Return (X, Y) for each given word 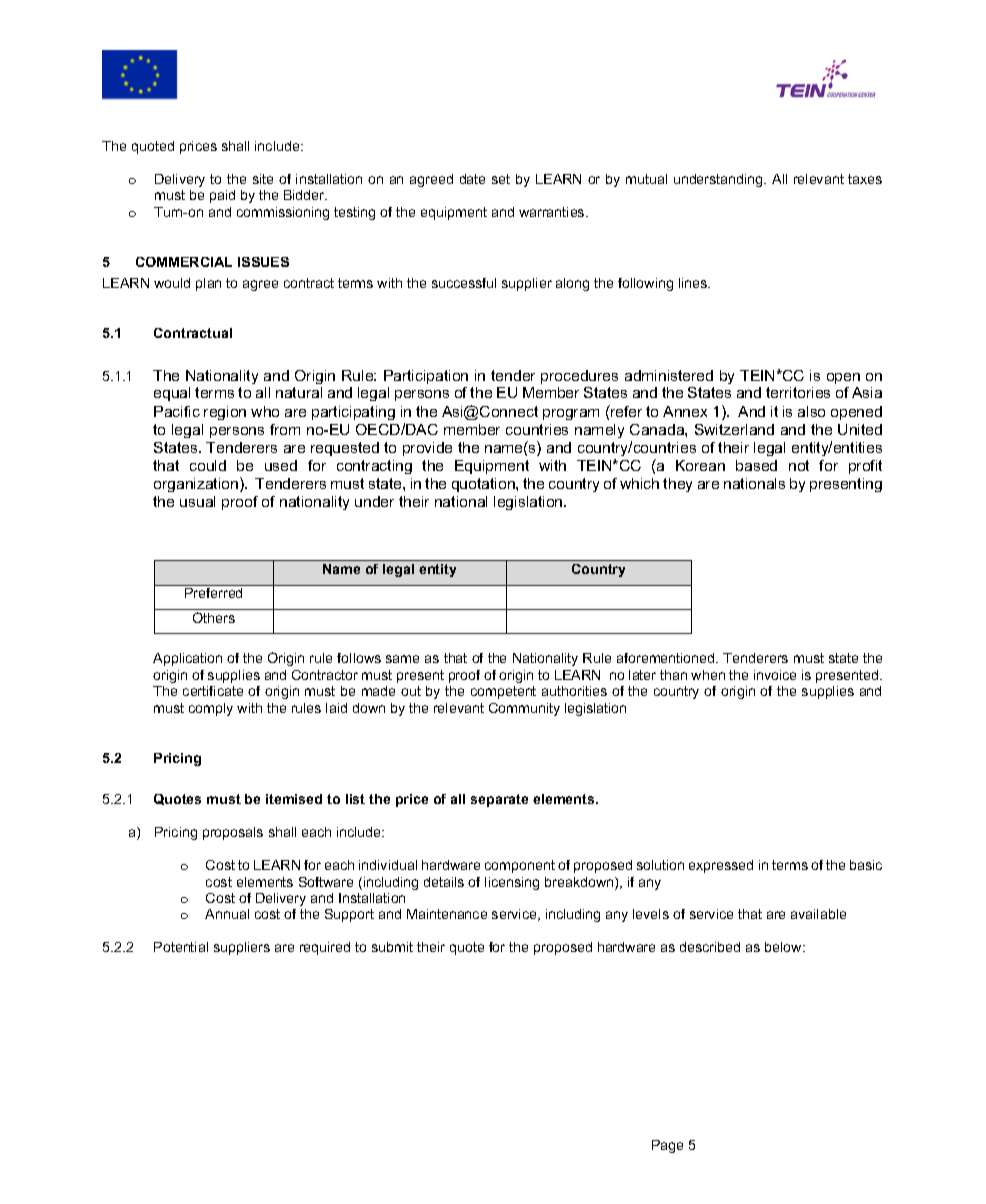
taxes (865, 179)
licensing (512, 883)
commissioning (283, 213)
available (818, 914)
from (285, 429)
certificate (213, 691)
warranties (553, 212)
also (811, 411)
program (571, 414)
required (325, 948)
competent (503, 692)
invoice (775, 675)
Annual (227, 914)
